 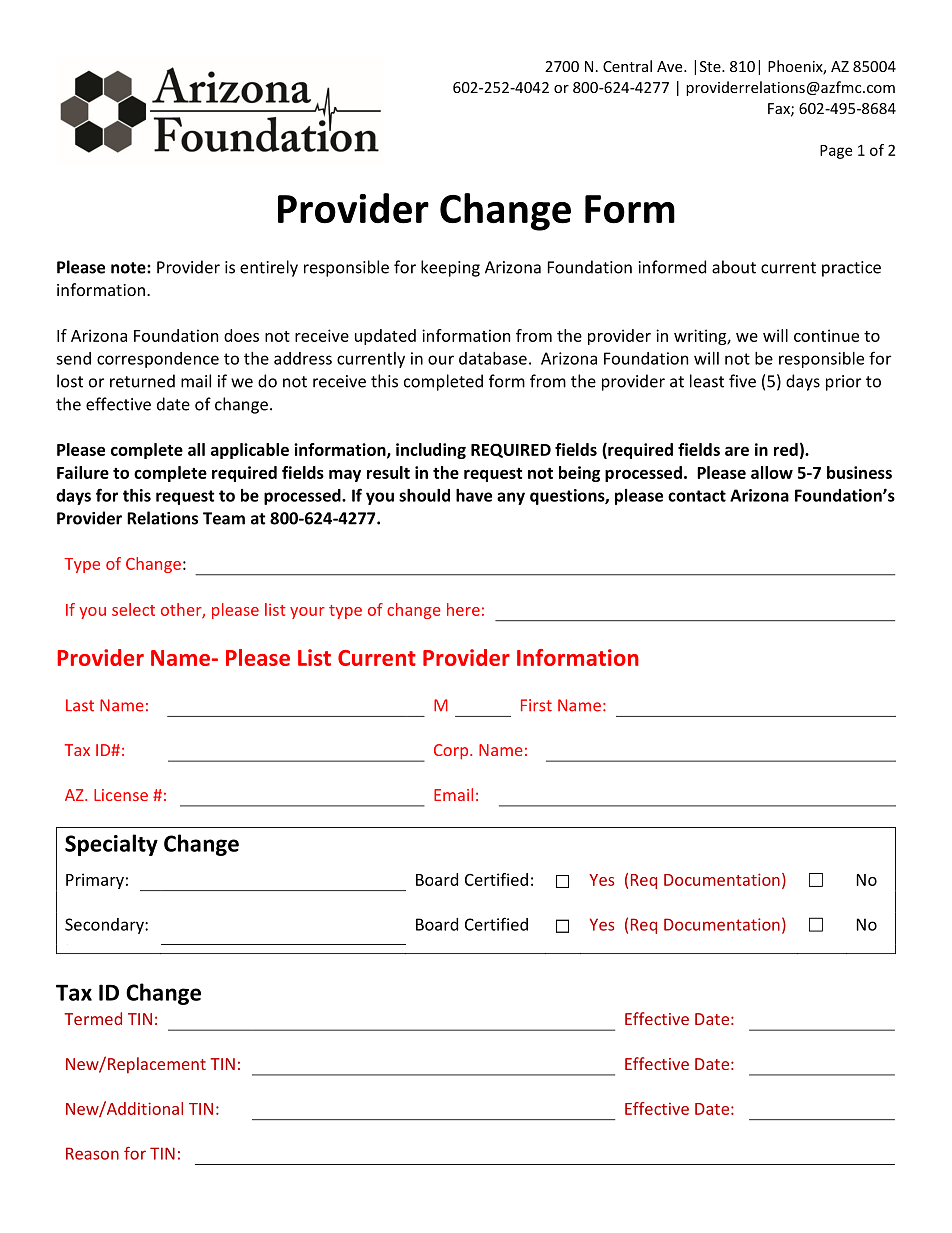 What do you see at coordinates (737, 451) in the page?
I see `are` at bounding box center [737, 451].
